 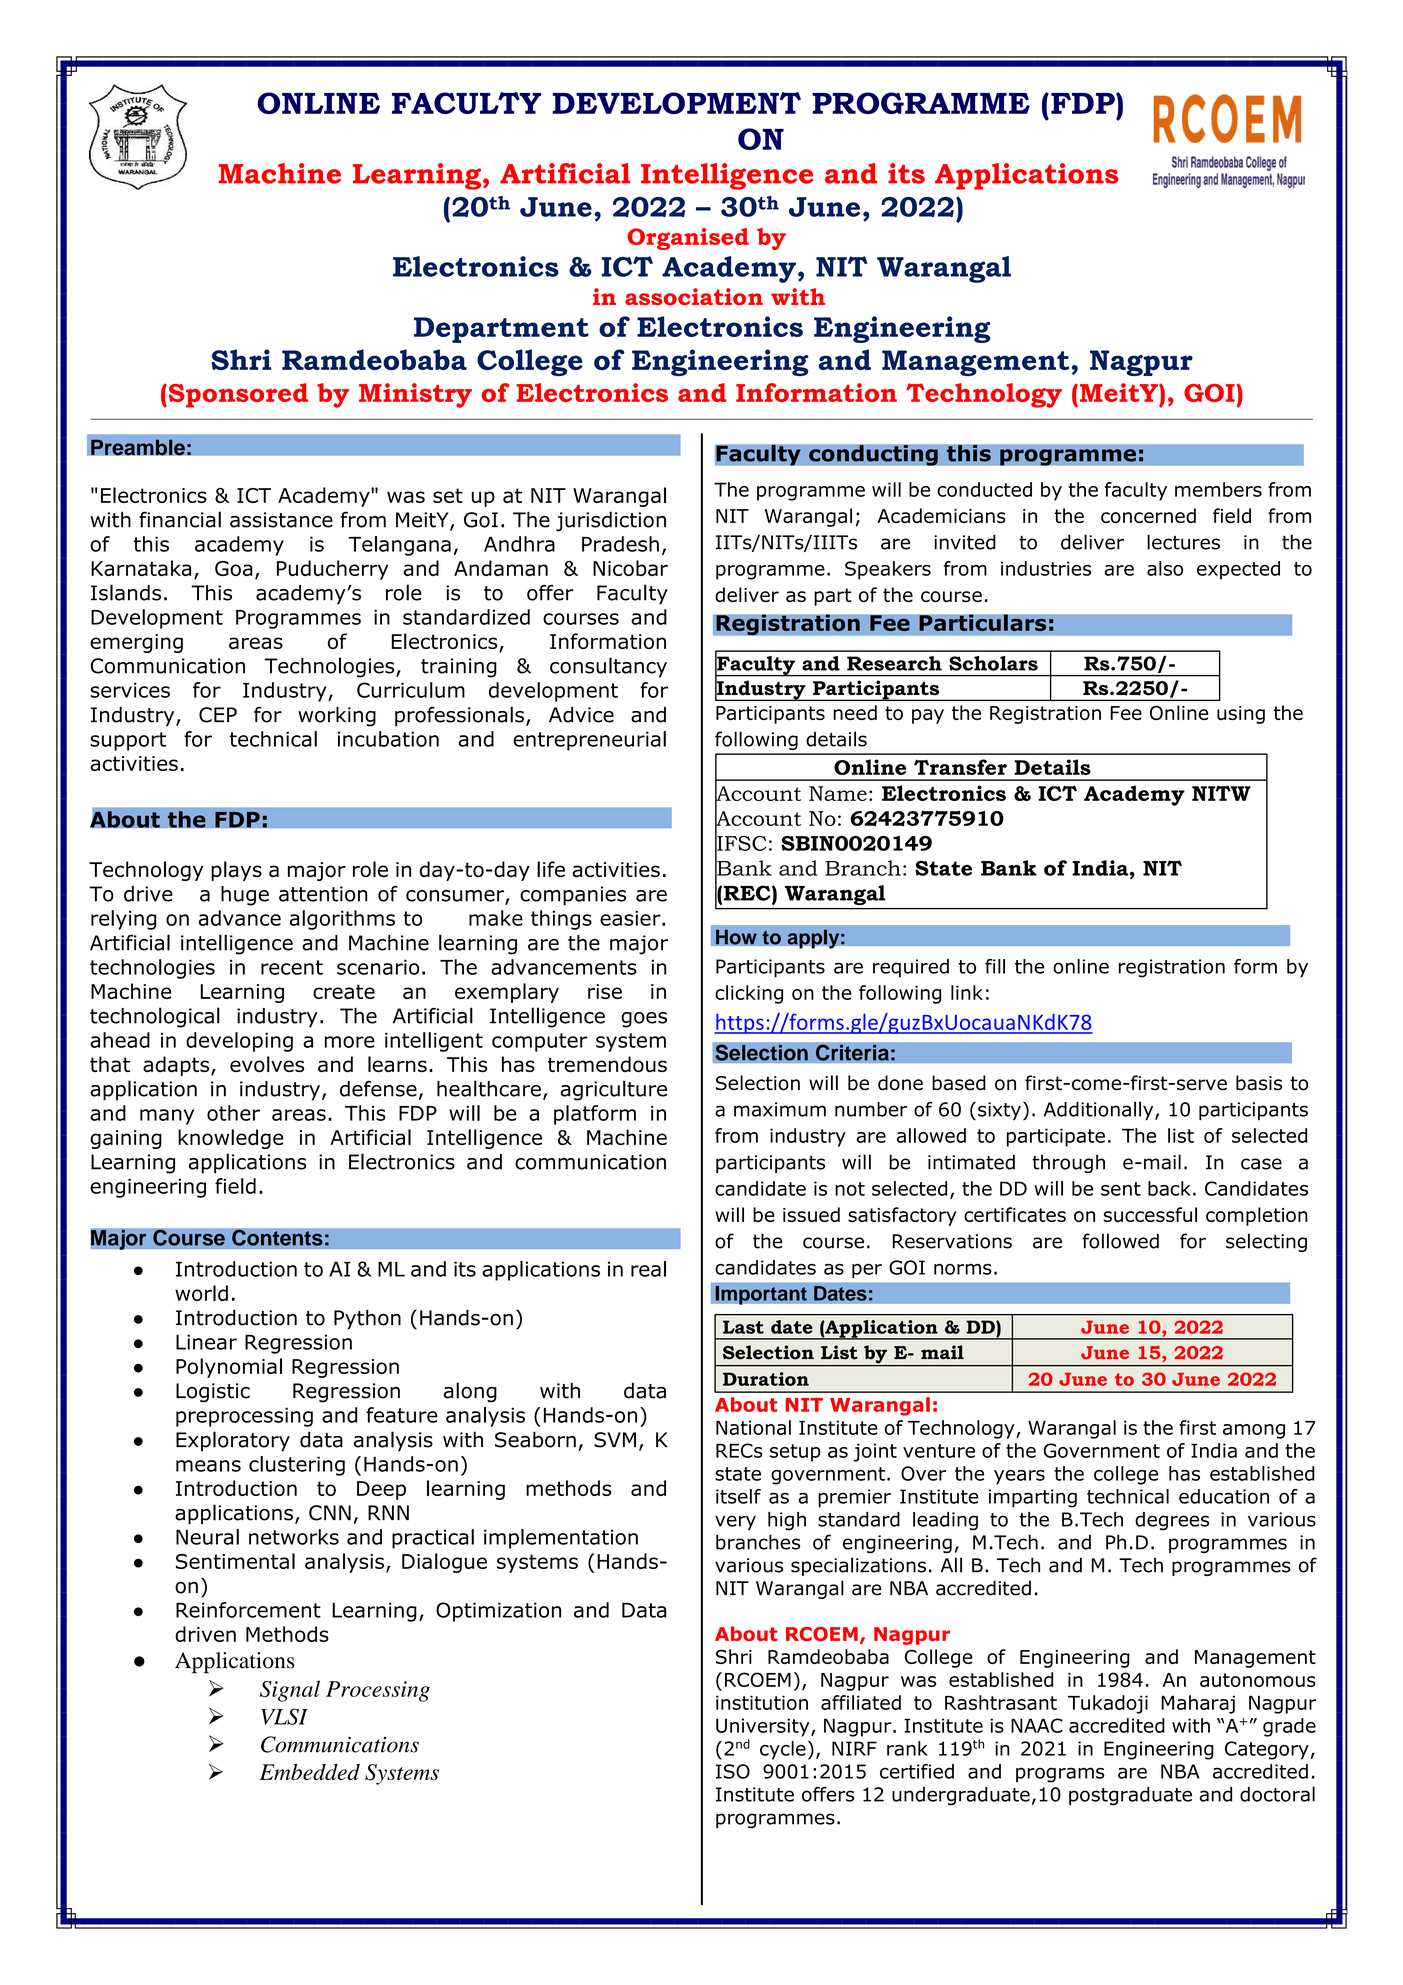 What do you see at coordinates (218, 715) in the screenshot?
I see `CEP` at bounding box center [218, 715].
